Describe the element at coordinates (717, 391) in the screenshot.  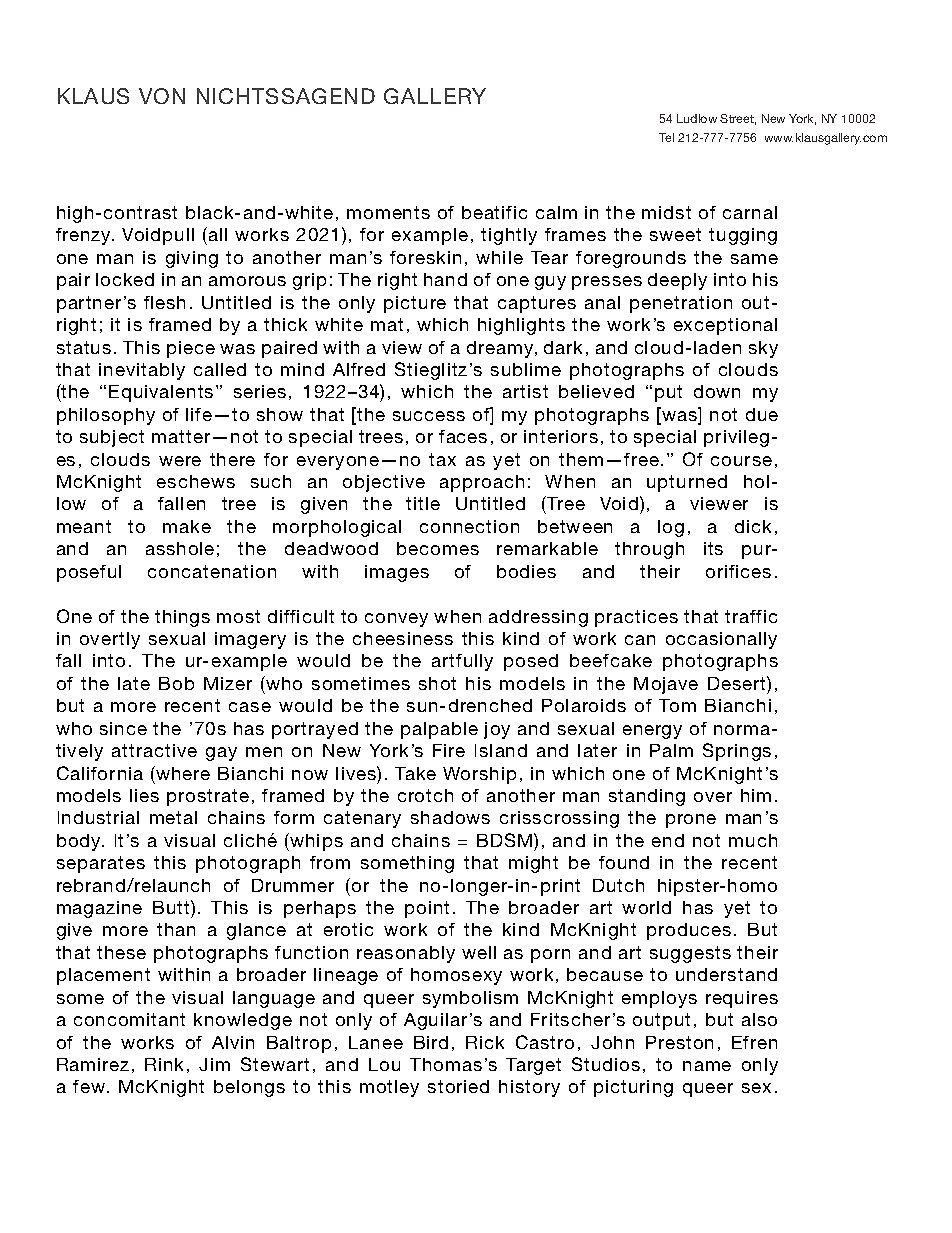
I see `down` at that location.
